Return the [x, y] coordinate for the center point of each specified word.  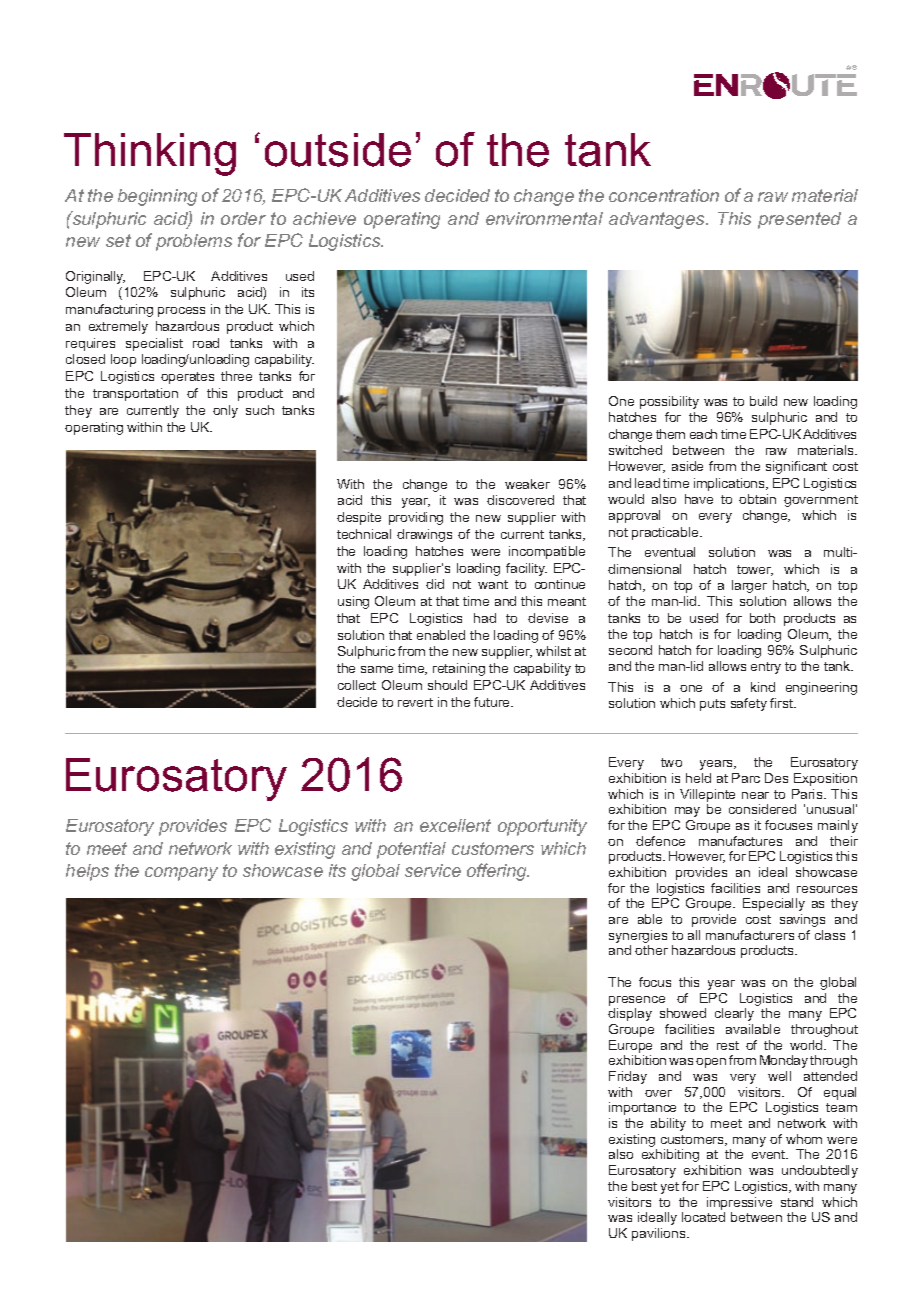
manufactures [740, 841]
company [181, 874]
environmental [544, 218]
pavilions [660, 1234]
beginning [157, 197]
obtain [757, 499]
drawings [424, 535]
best [644, 1186]
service [433, 870]
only [225, 411]
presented [799, 220]
